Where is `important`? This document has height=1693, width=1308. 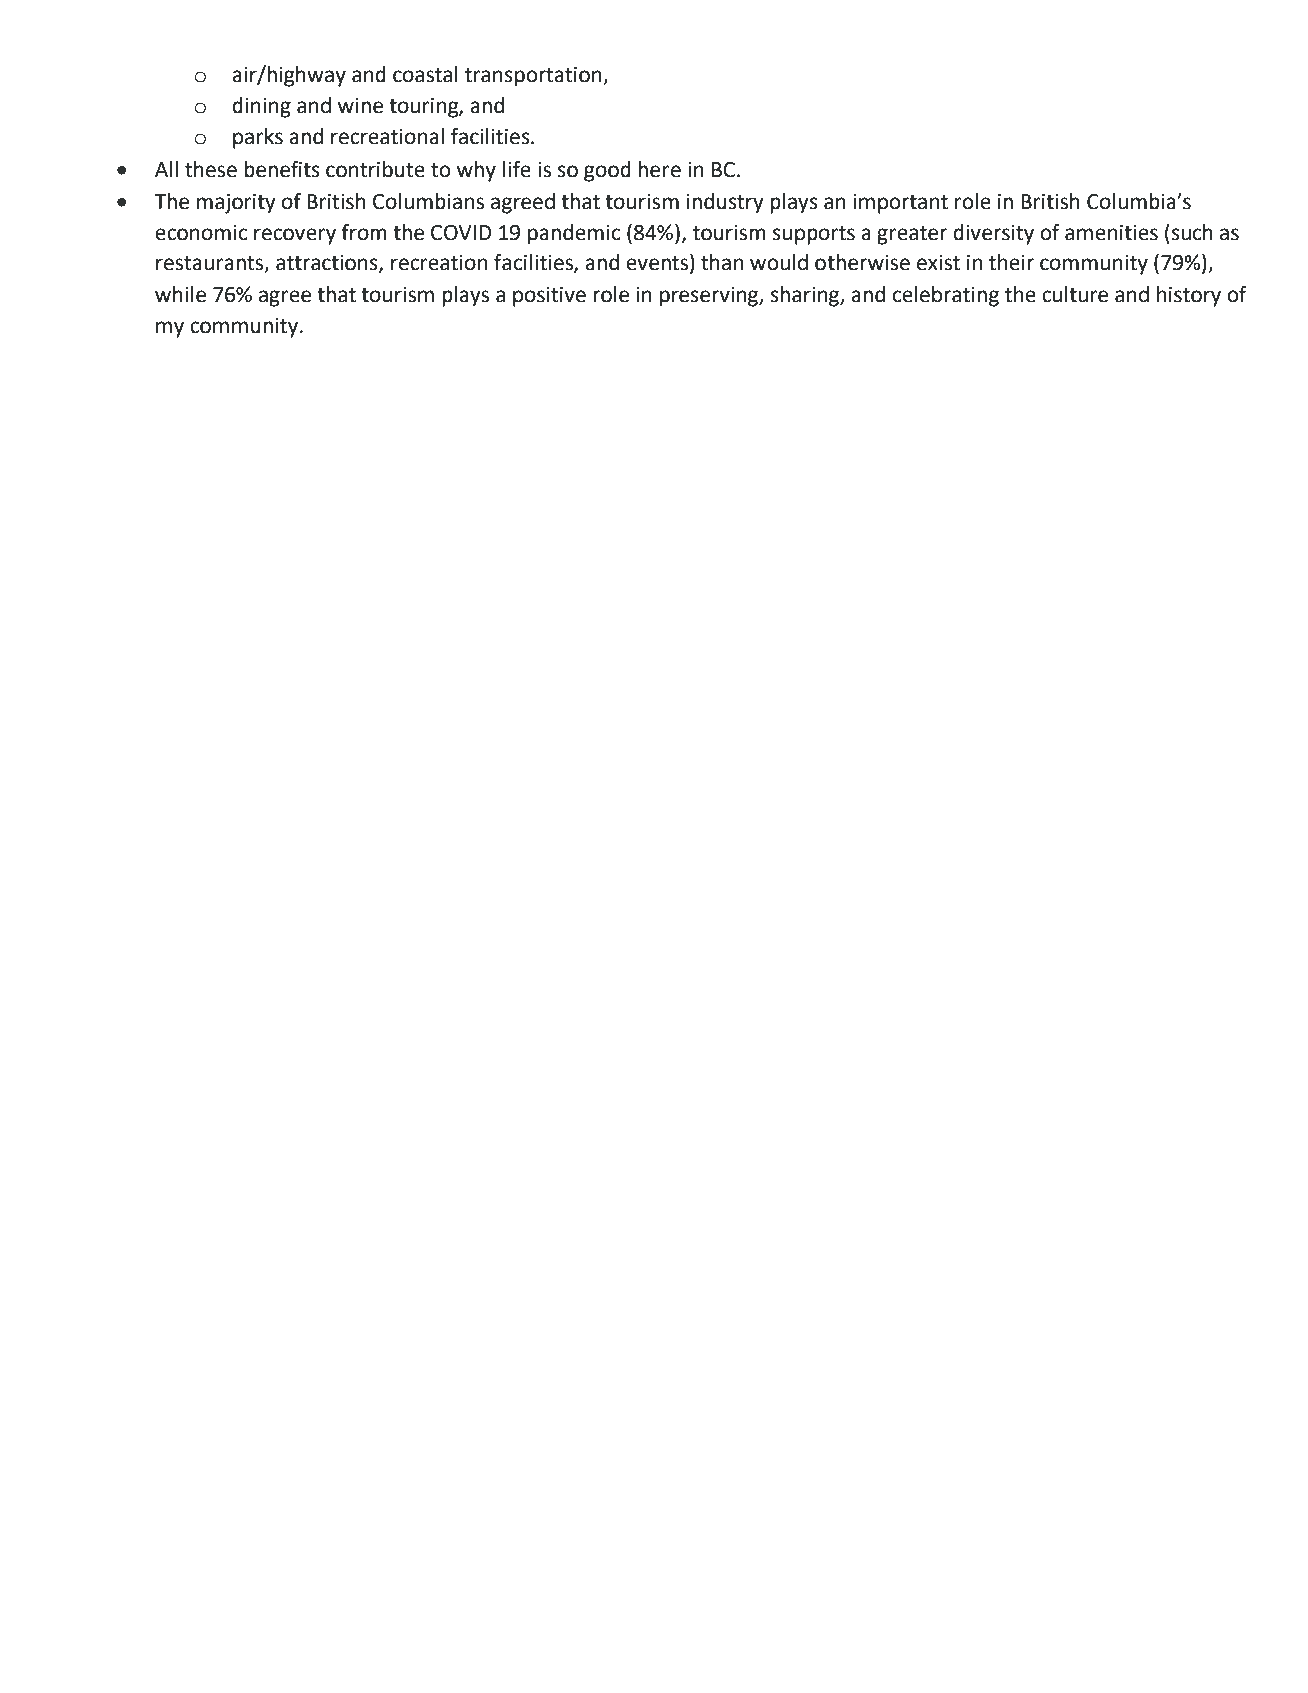
important is located at coordinates (900, 204).
